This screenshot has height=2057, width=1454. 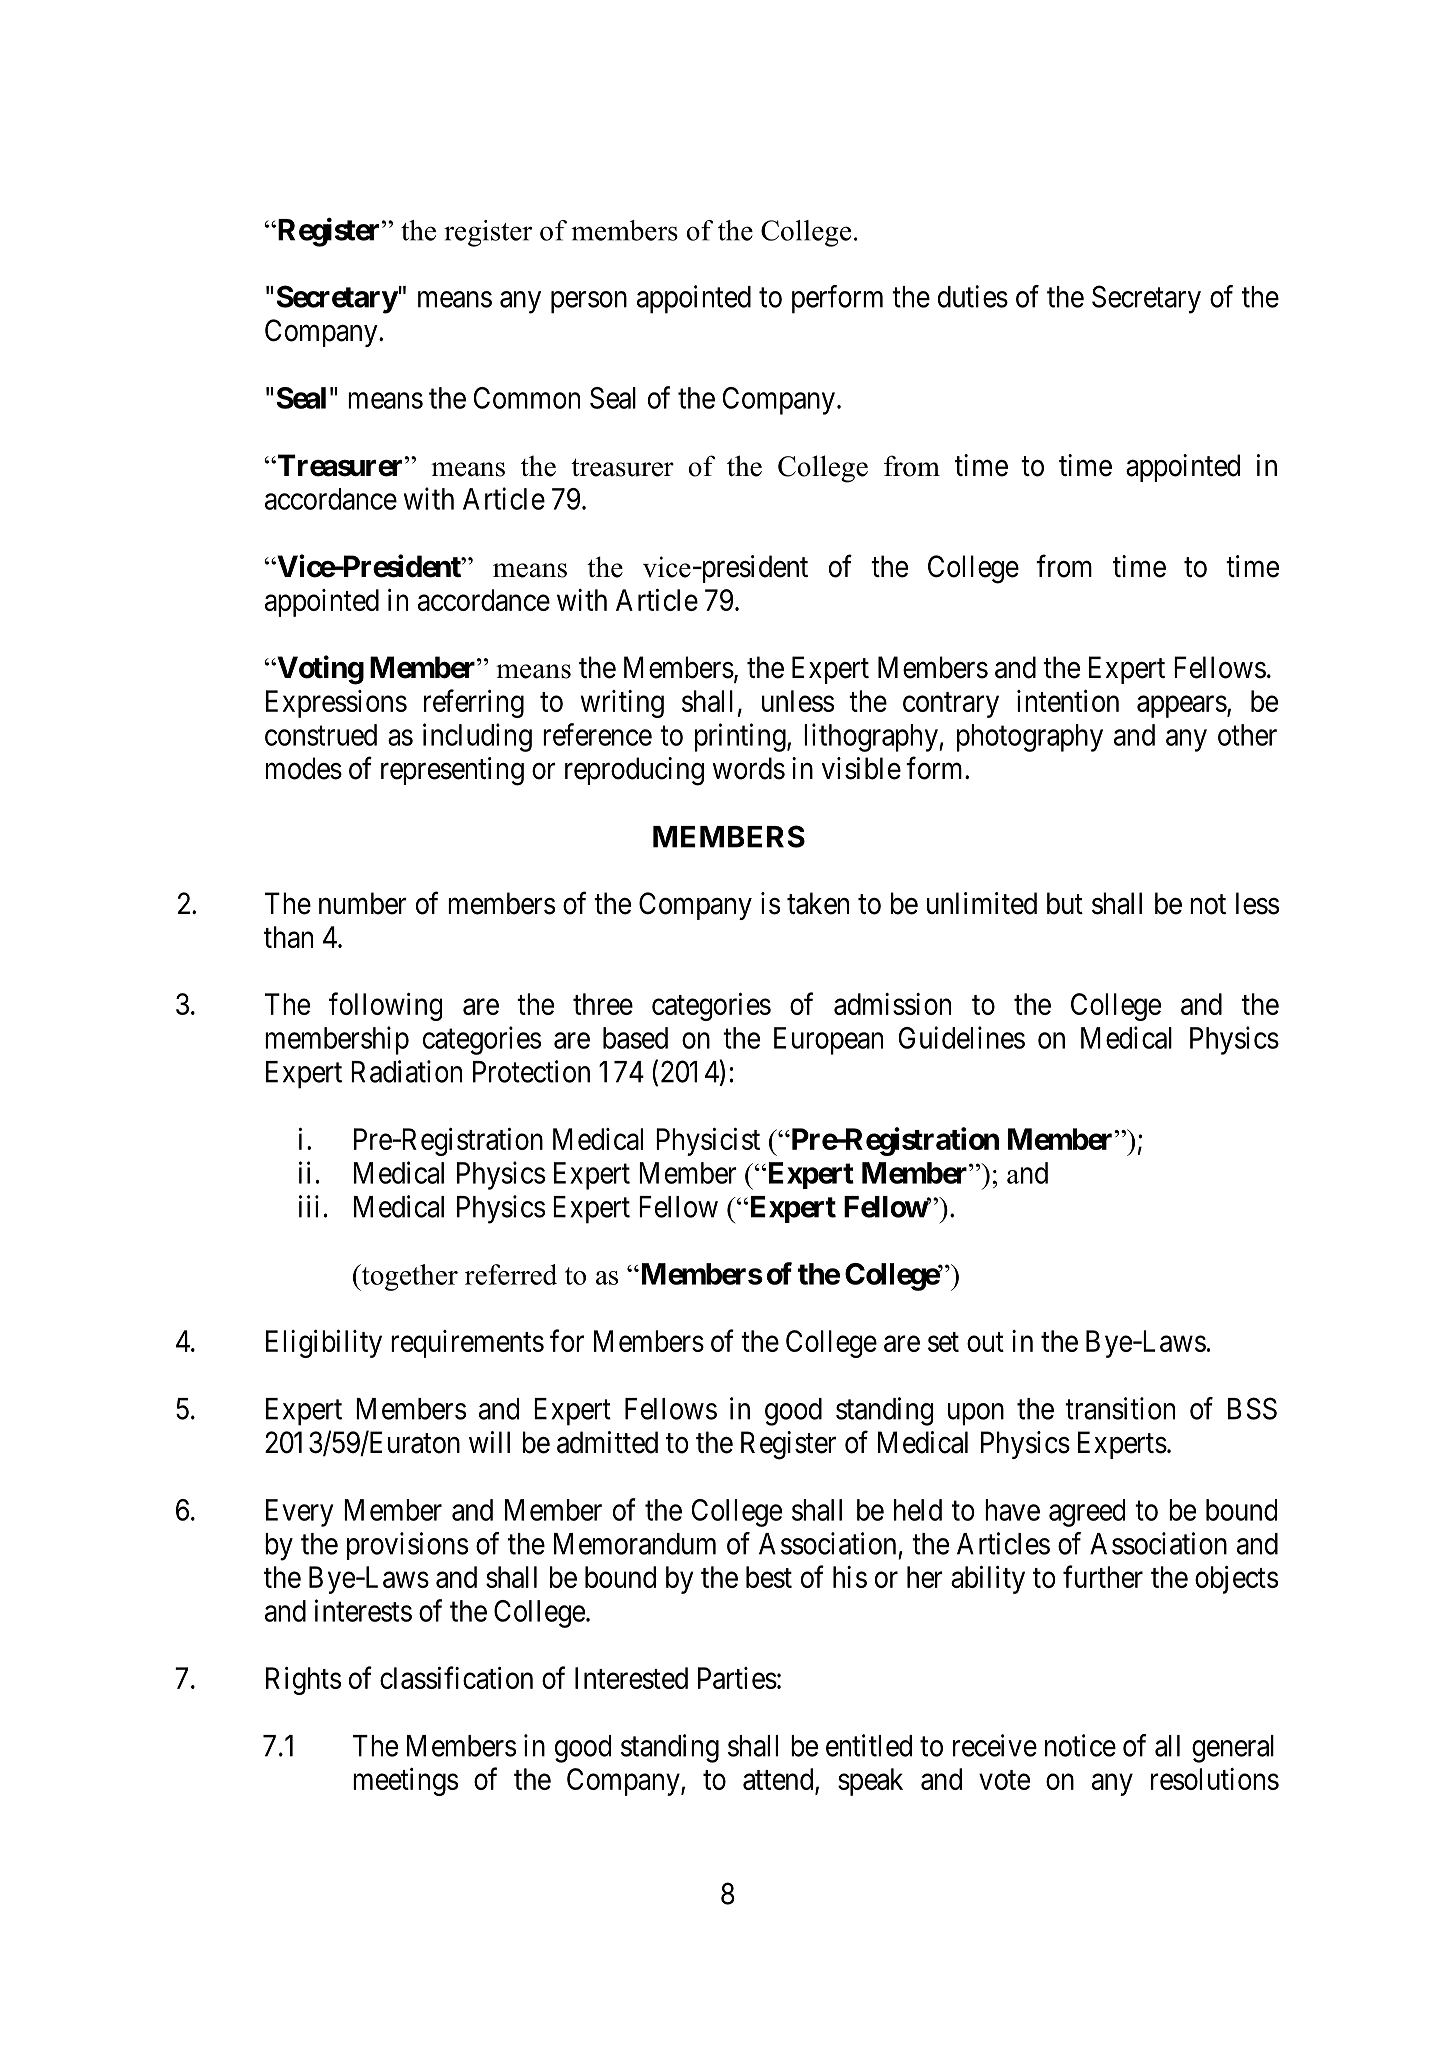 I want to click on but, so click(x=1065, y=903).
